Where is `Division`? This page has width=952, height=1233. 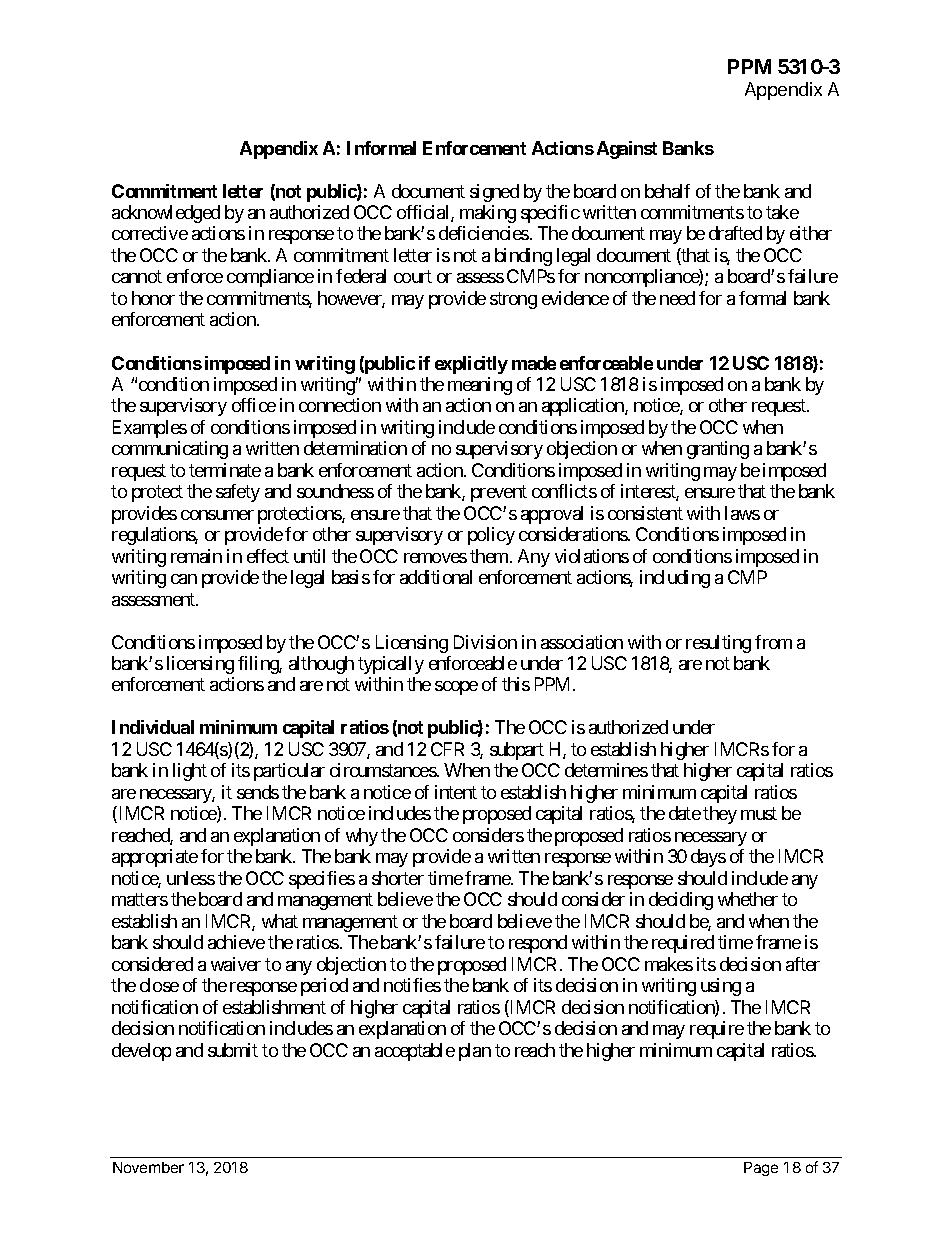 Division is located at coordinates (485, 642).
